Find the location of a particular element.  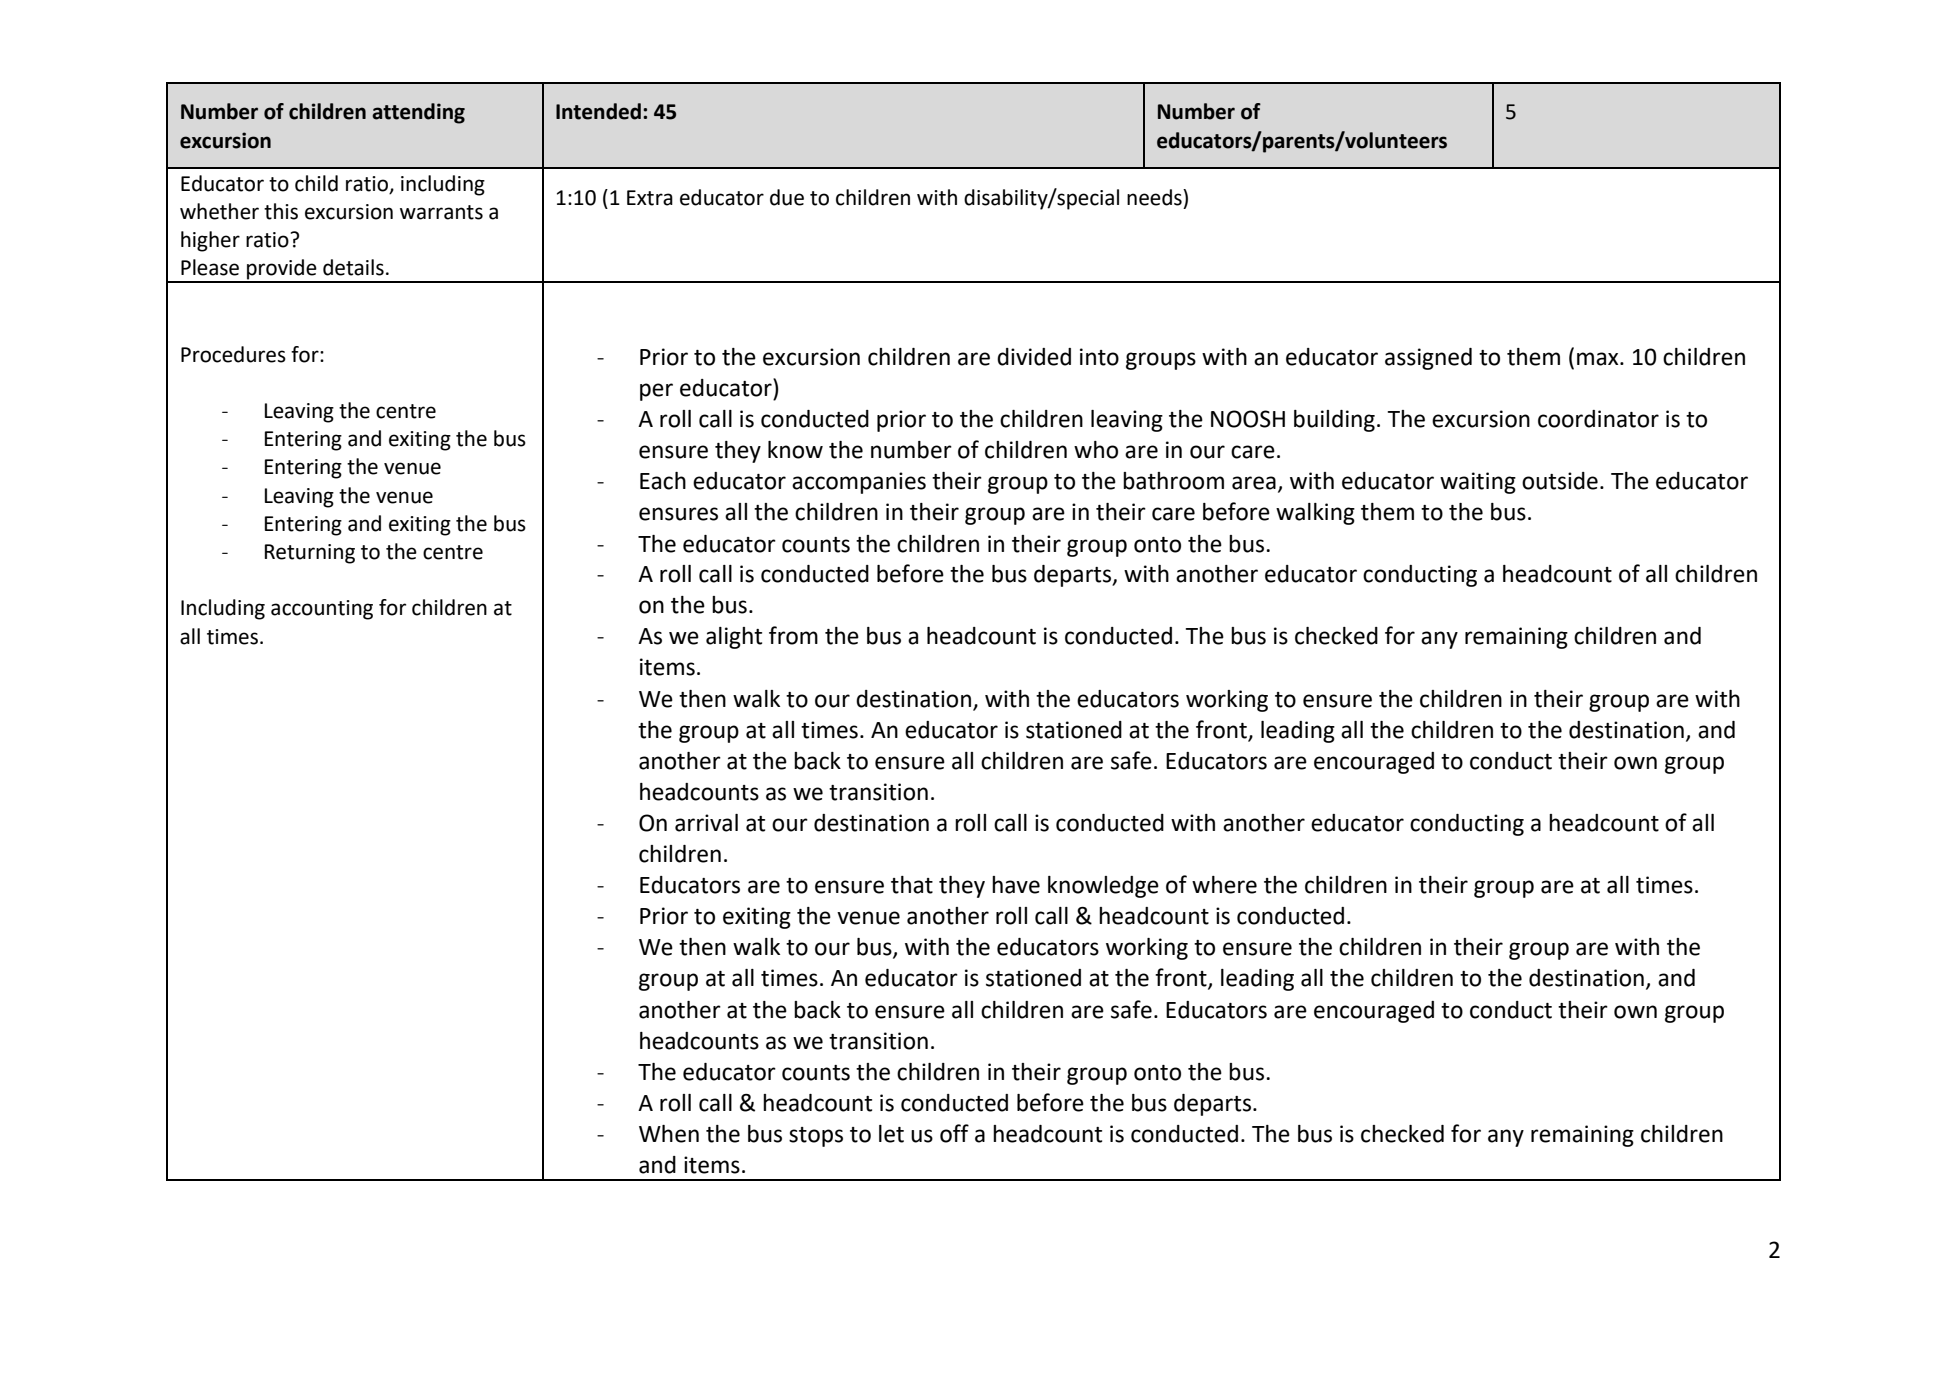

due is located at coordinates (787, 197).
